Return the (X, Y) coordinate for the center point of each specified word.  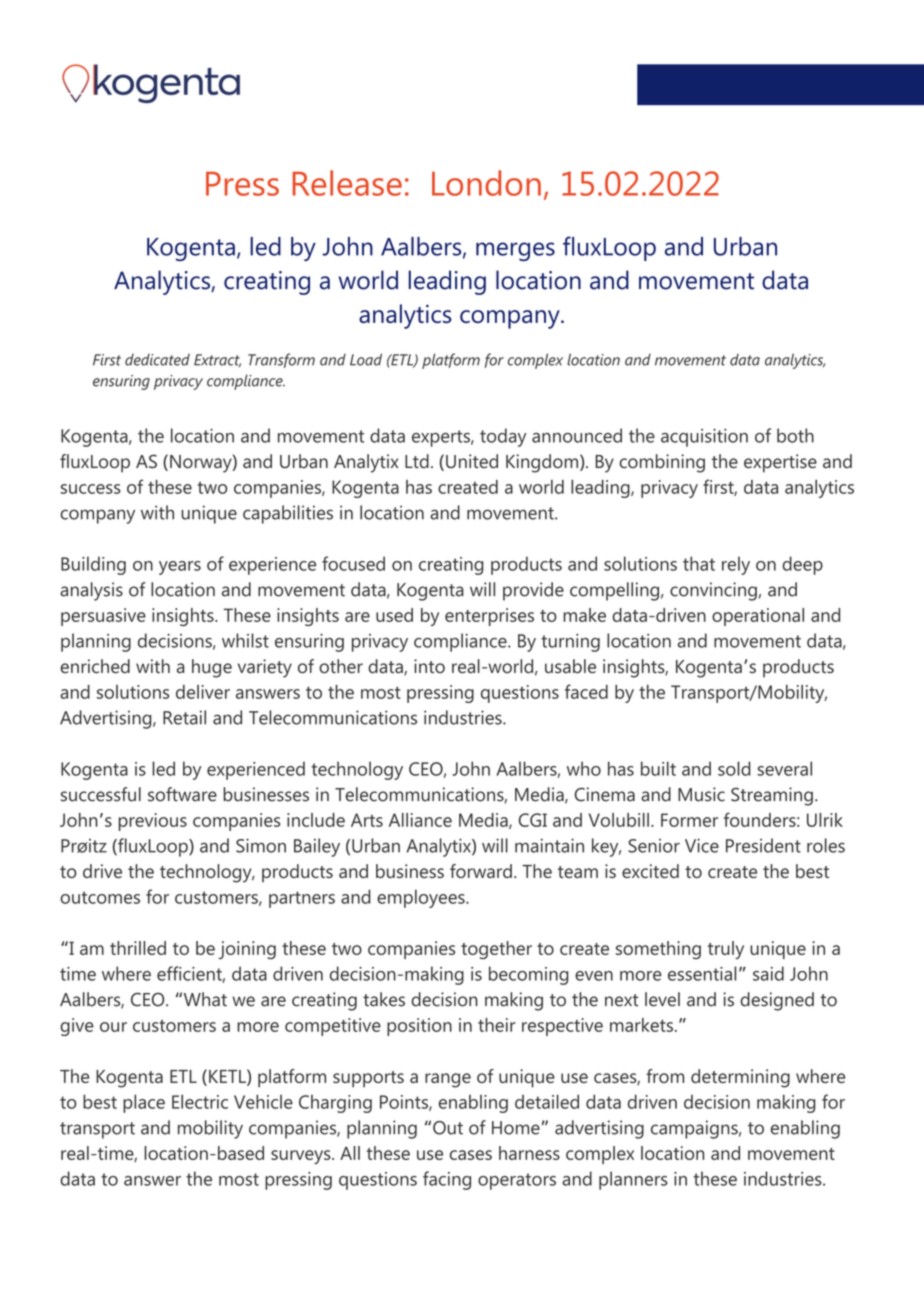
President (763, 845)
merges (515, 251)
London (486, 183)
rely (736, 565)
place (144, 1103)
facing (447, 1180)
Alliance (420, 820)
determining (740, 1078)
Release (347, 183)
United (472, 461)
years (180, 568)
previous (153, 822)
